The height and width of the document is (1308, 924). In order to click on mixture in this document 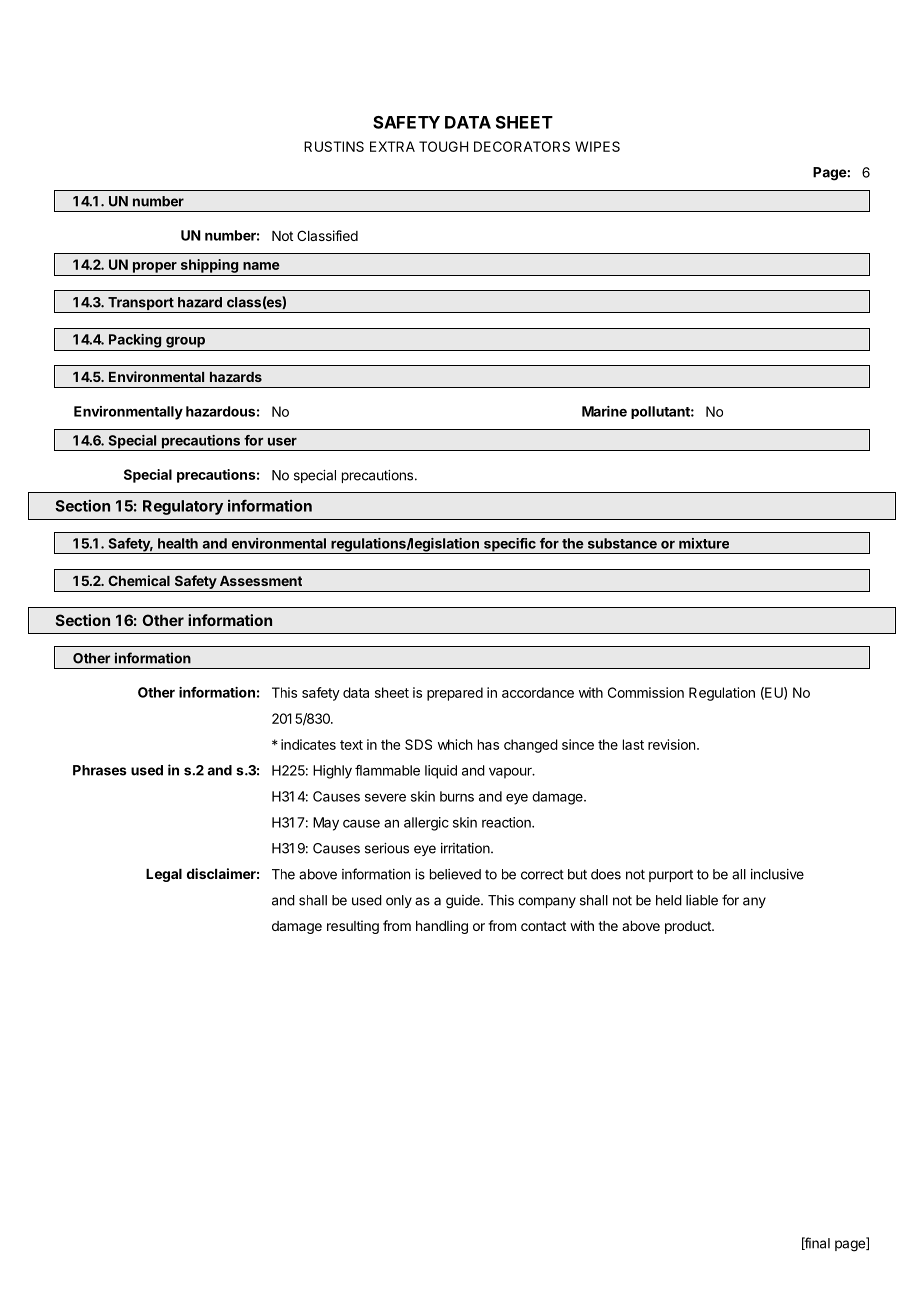, I will do `click(704, 543)`.
